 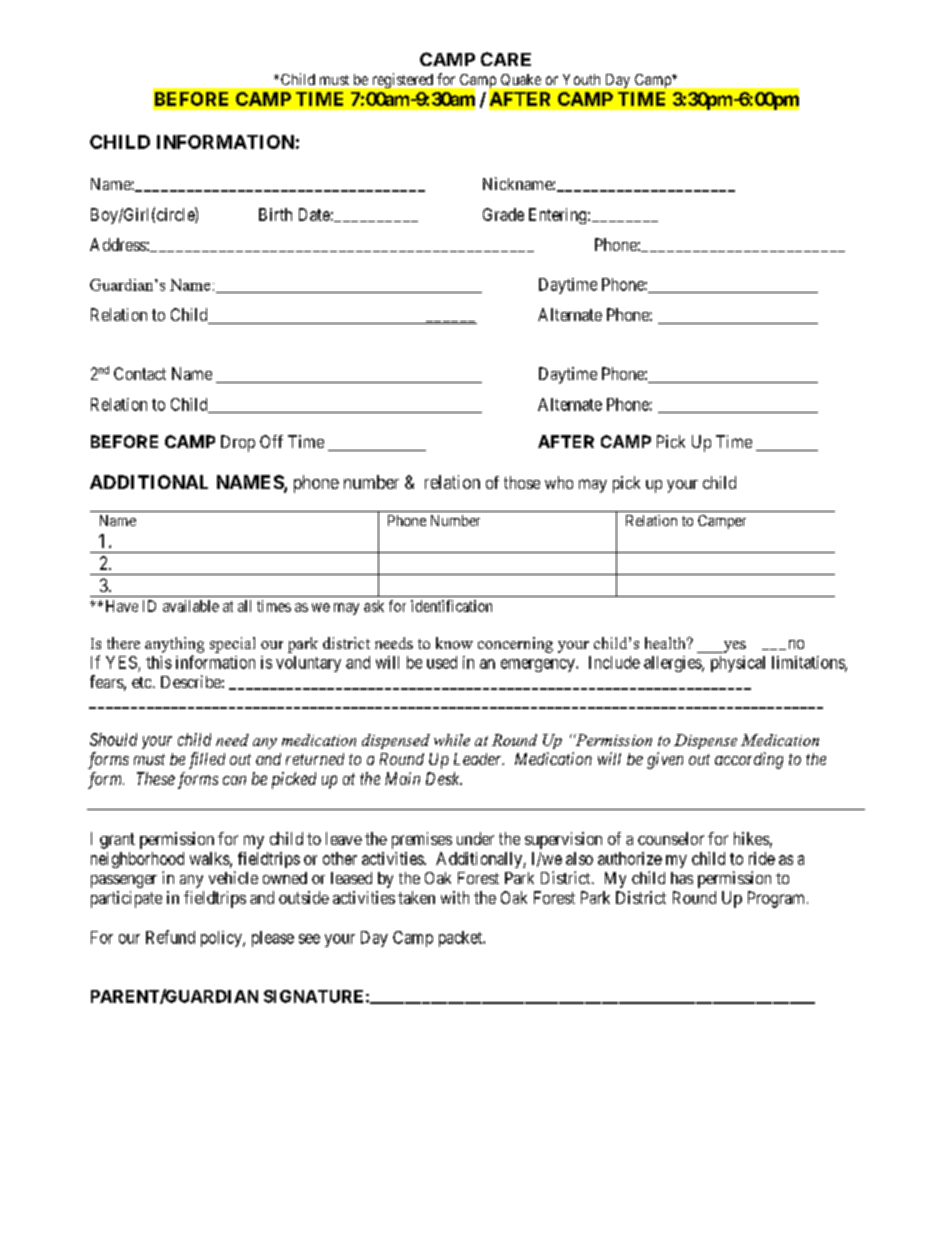 What do you see at coordinates (170, 937) in the screenshot?
I see `Refund` at bounding box center [170, 937].
